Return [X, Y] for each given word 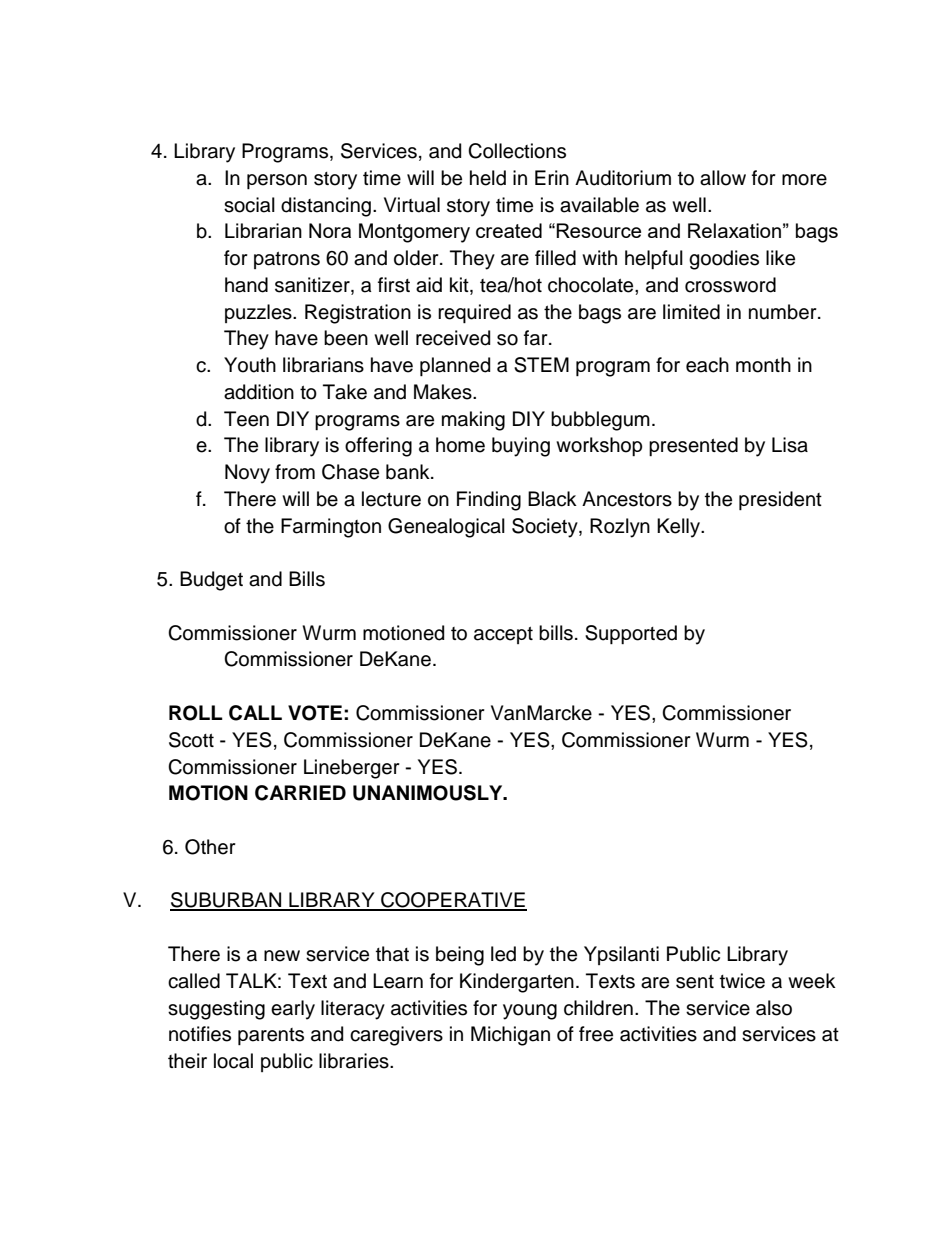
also [774, 1008]
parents [271, 1036]
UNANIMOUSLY [429, 793]
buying [521, 447]
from [295, 472]
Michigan [510, 1036]
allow [723, 178]
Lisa [790, 445]
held [488, 178]
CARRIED [300, 793]
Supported [631, 634]
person [277, 181]
